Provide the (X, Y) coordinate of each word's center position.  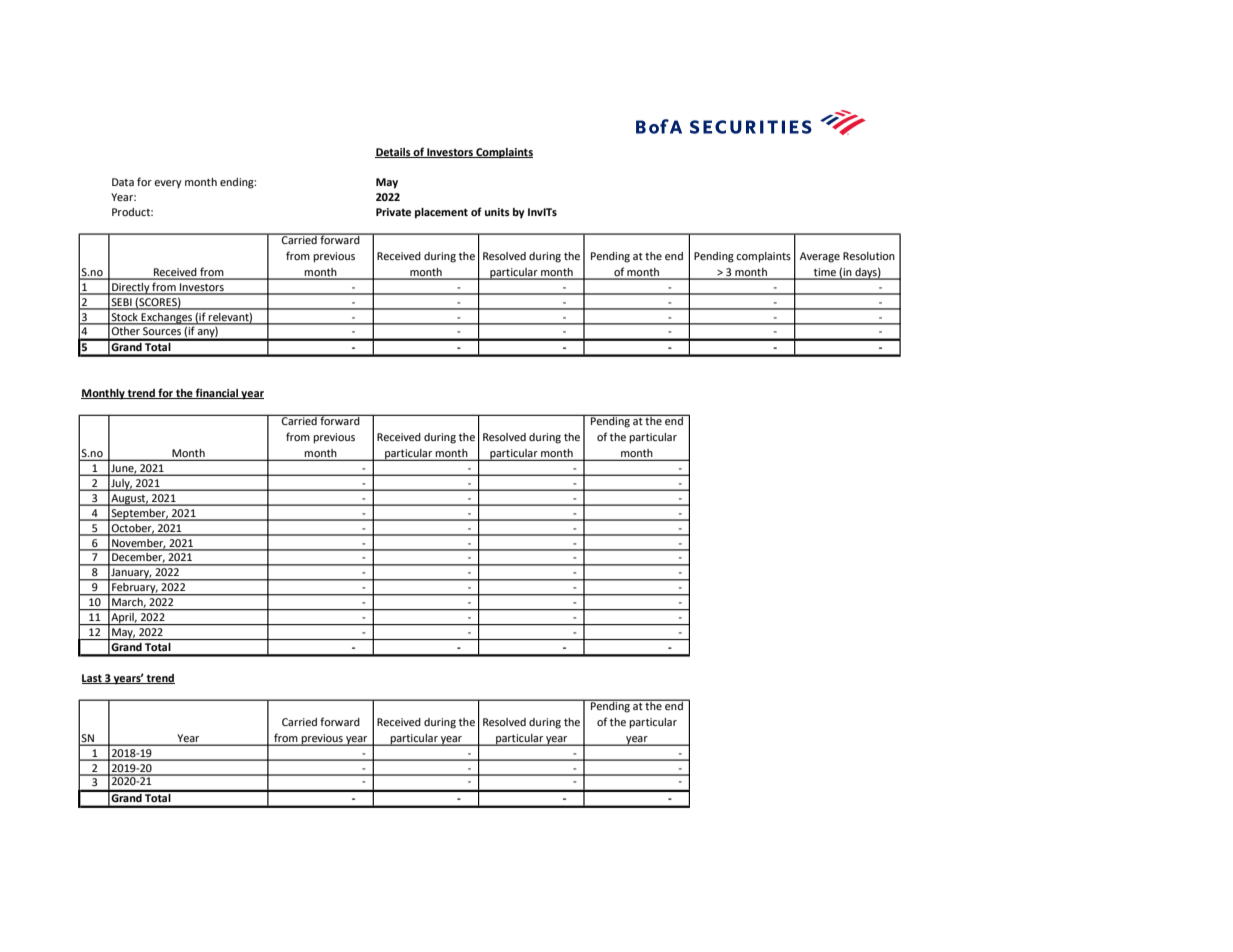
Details (394, 153)
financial (217, 393)
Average (820, 257)
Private (393, 212)
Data (123, 182)
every (168, 184)
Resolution (869, 256)
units (497, 212)
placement (441, 213)
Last (93, 679)
